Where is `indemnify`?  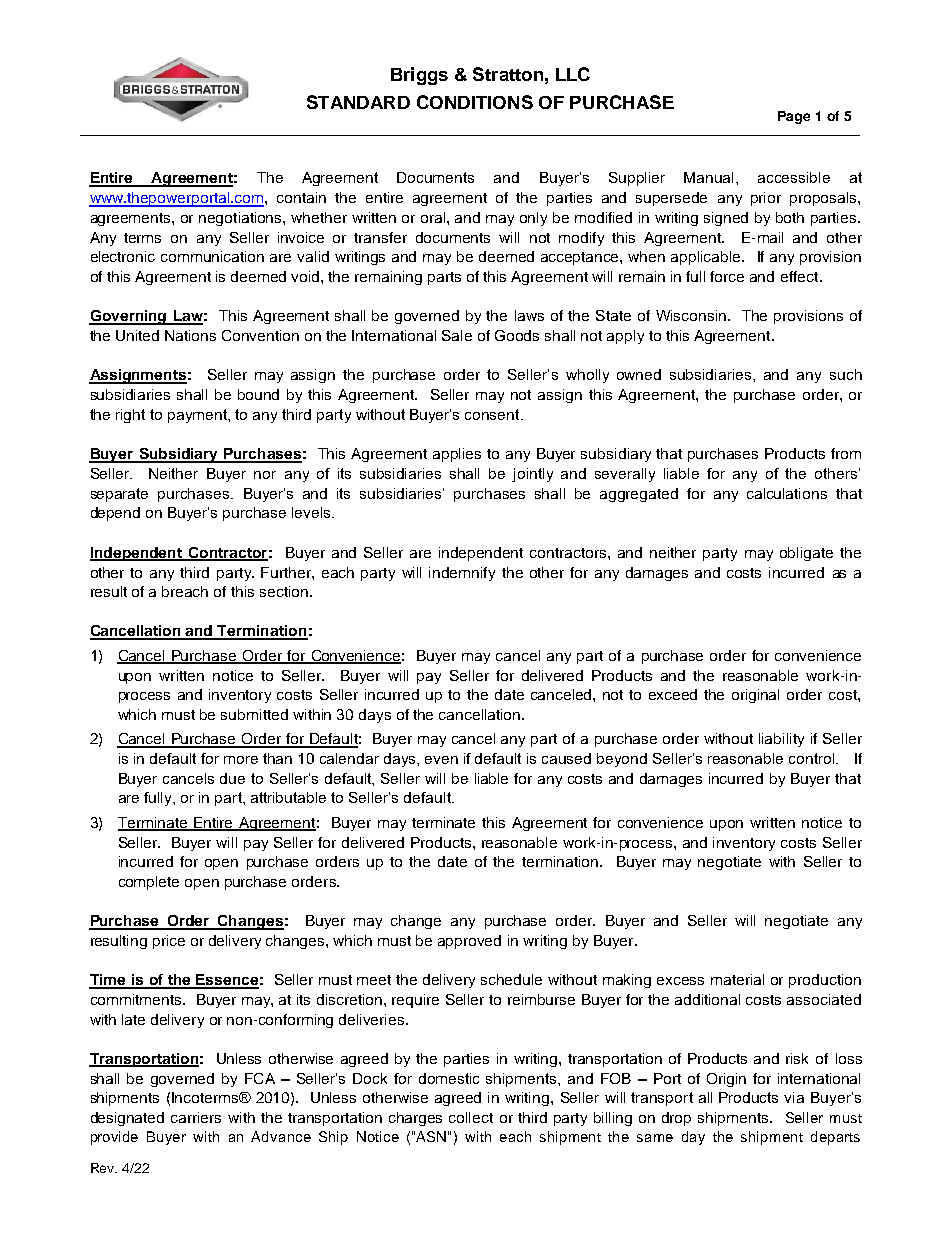
indemnify is located at coordinates (462, 574).
